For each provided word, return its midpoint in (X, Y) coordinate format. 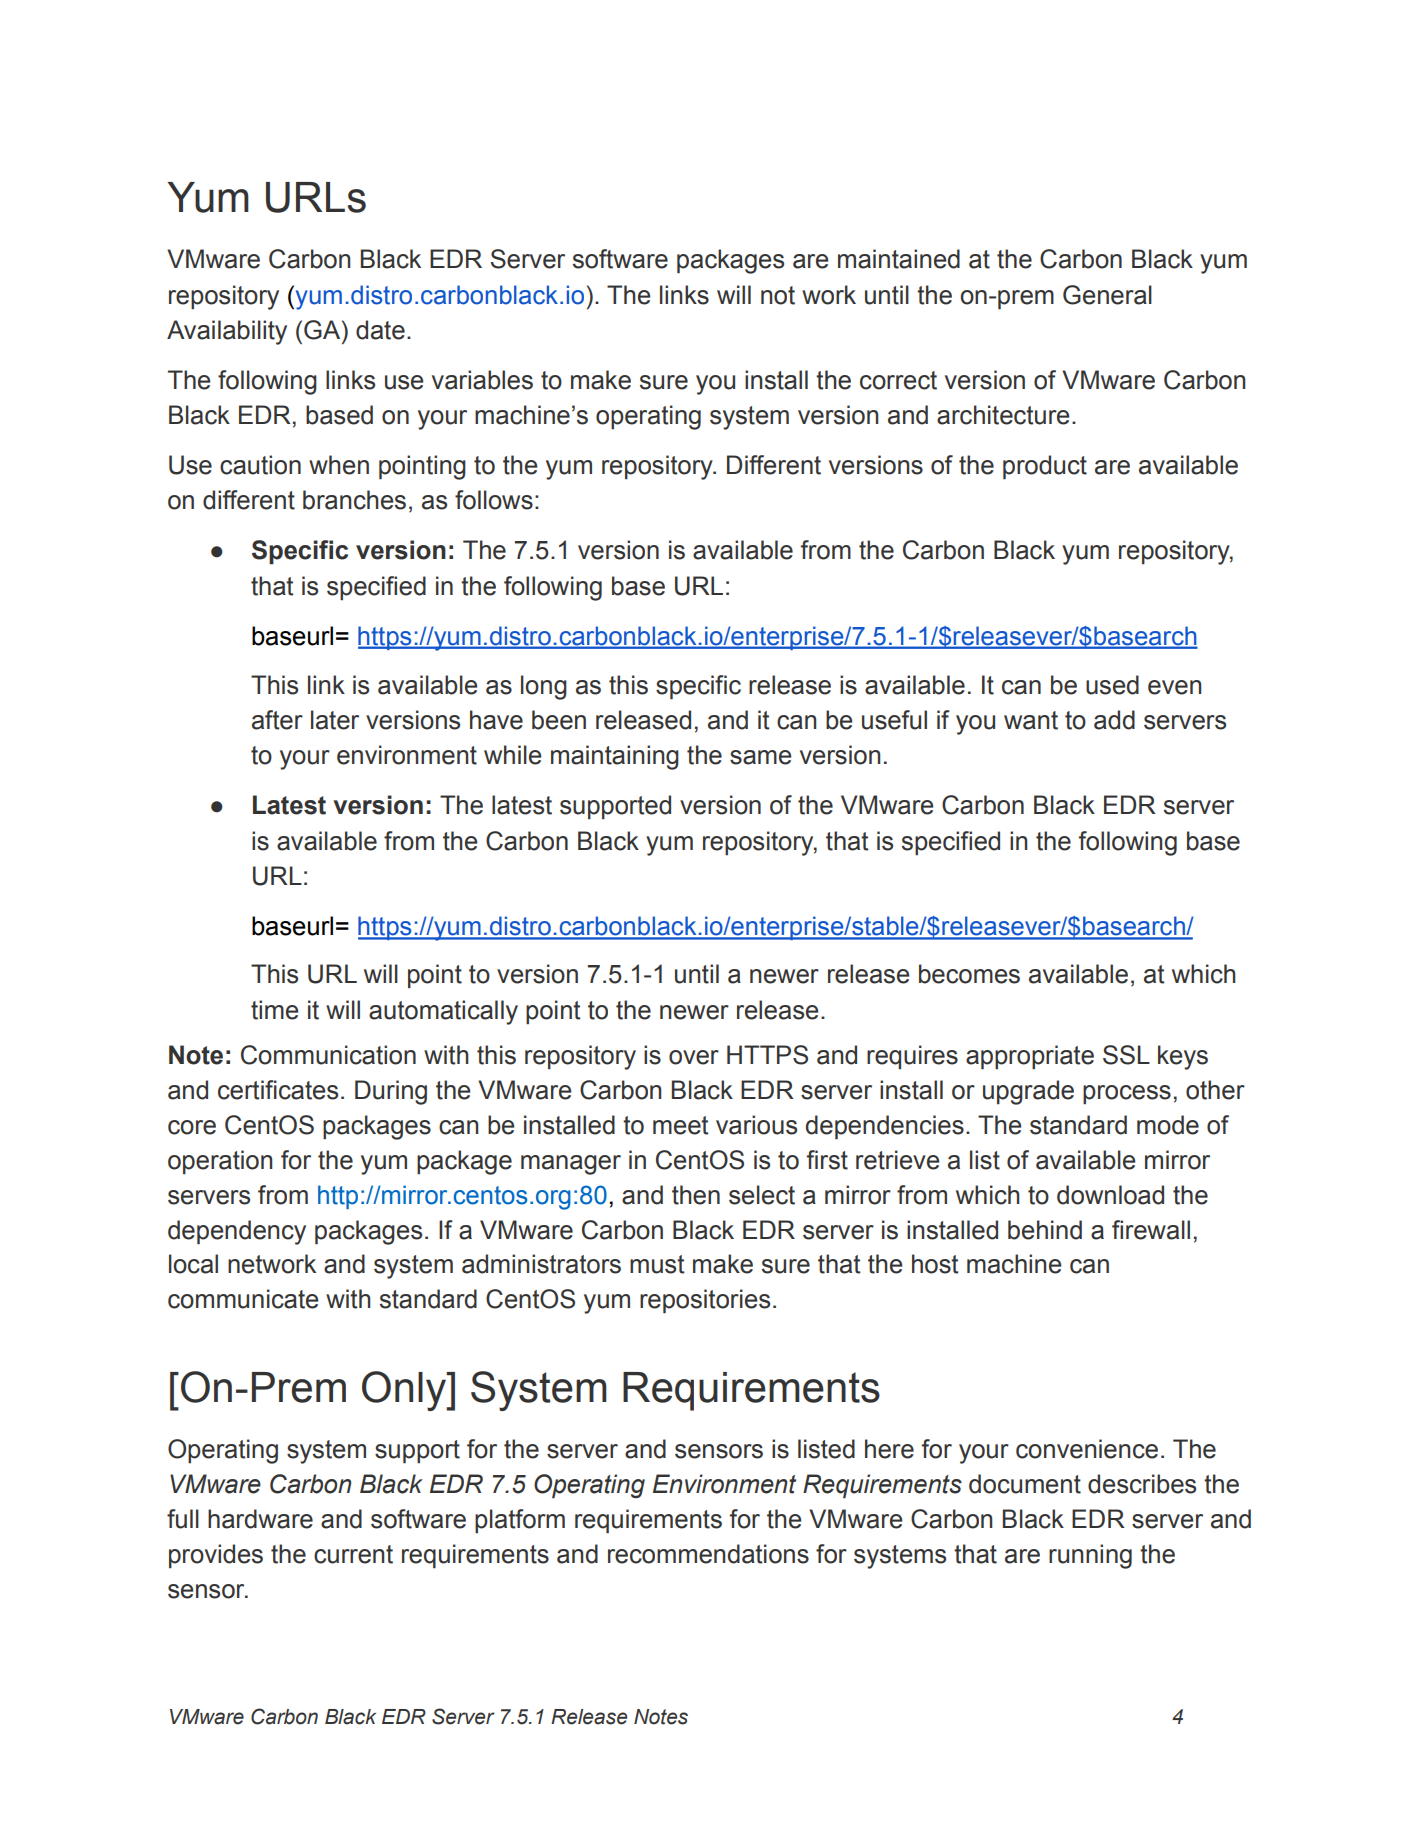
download (1110, 1195)
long (544, 687)
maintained (899, 259)
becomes (969, 974)
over (694, 1057)
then (696, 1195)
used (1112, 685)
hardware (260, 1519)
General (1107, 295)
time (274, 1010)
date (380, 330)
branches (354, 500)
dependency (237, 1232)
